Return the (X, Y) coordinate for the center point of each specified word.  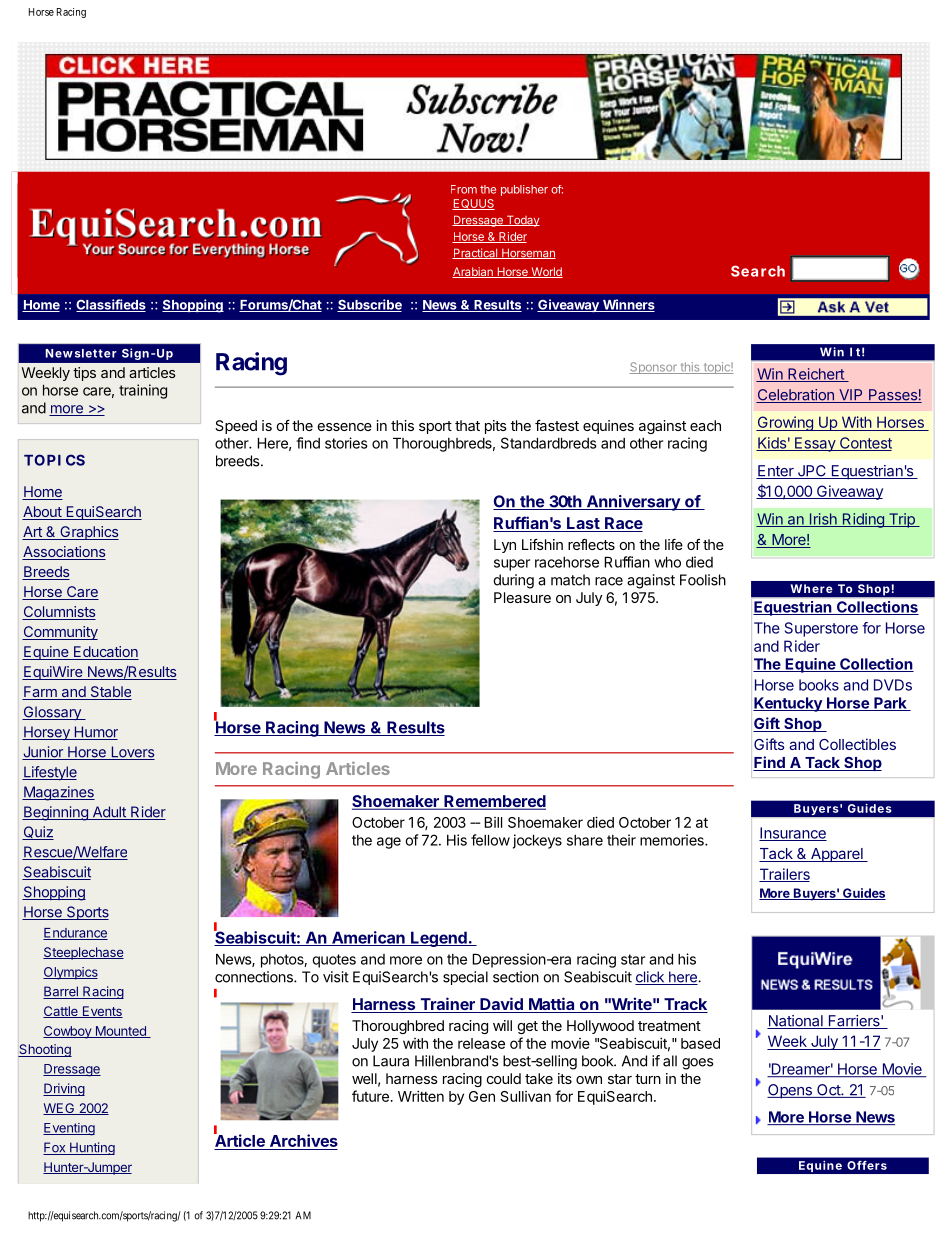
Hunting (91, 1148)
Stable (110, 693)
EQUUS (473, 204)
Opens (790, 1091)
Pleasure (522, 597)
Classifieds (111, 305)
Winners (627, 305)
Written (421, 1096)
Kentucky (788, 704)
